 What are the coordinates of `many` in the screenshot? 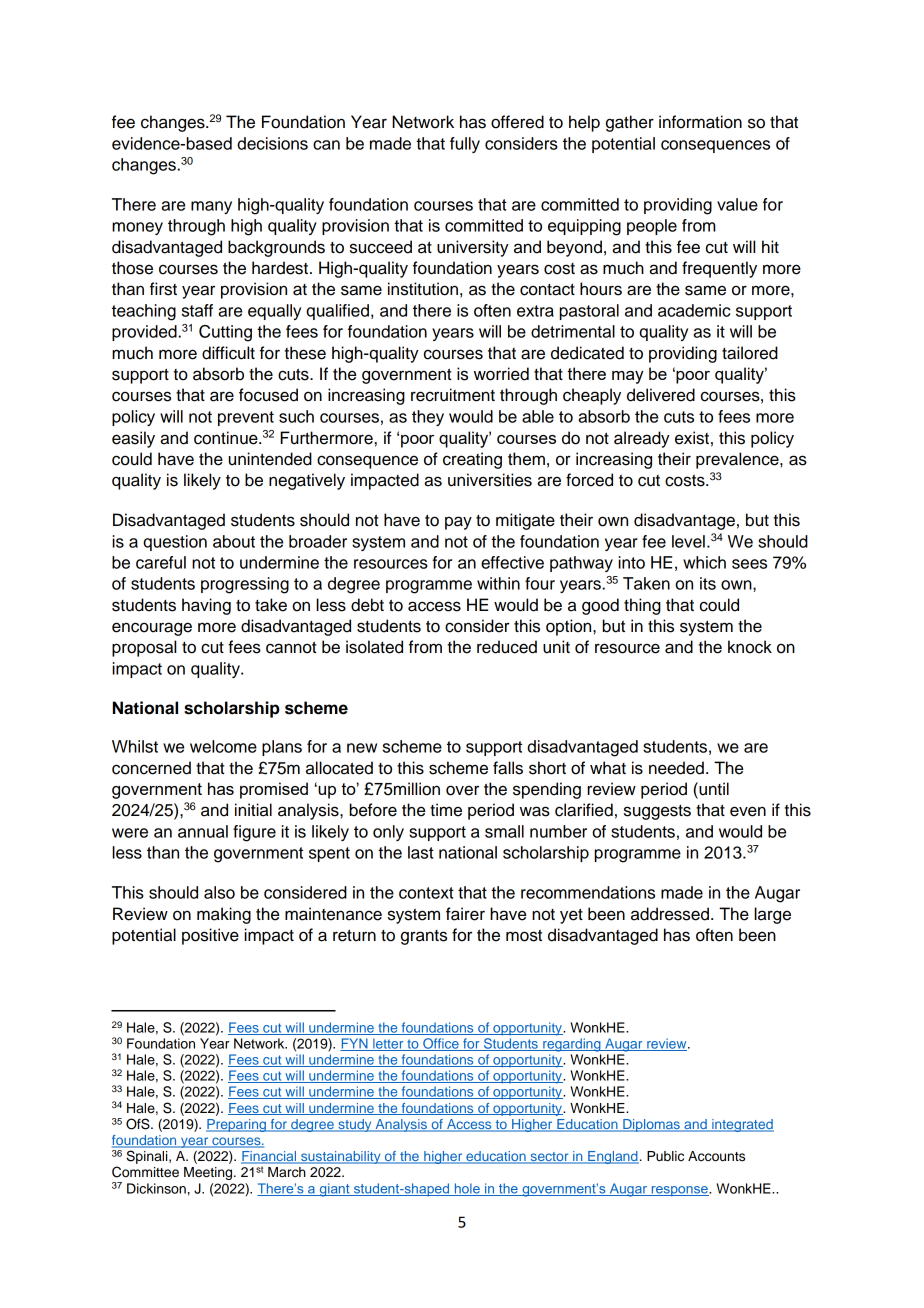 It's located at (211, 207).
